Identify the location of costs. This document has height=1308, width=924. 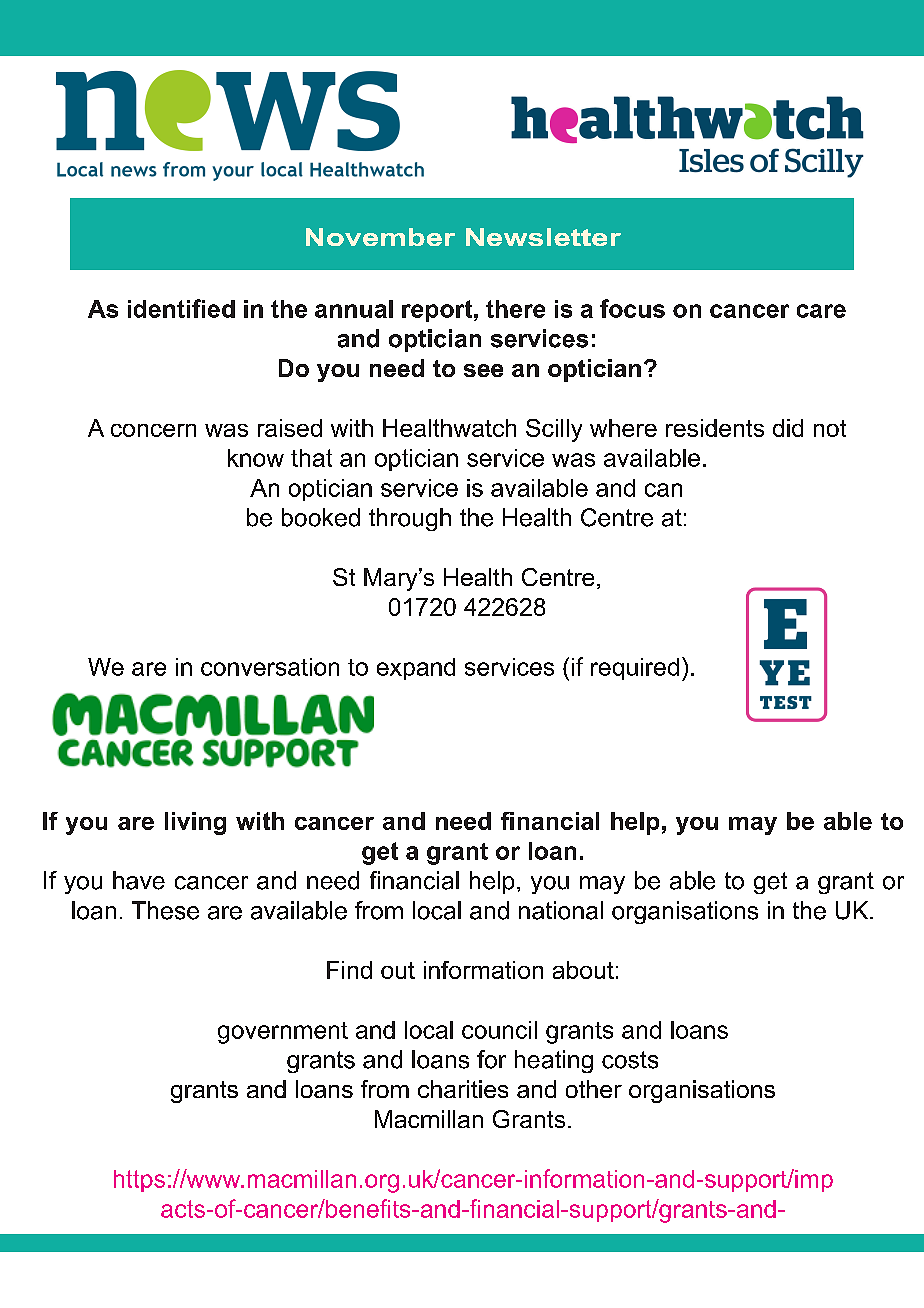
(630, 1060).
